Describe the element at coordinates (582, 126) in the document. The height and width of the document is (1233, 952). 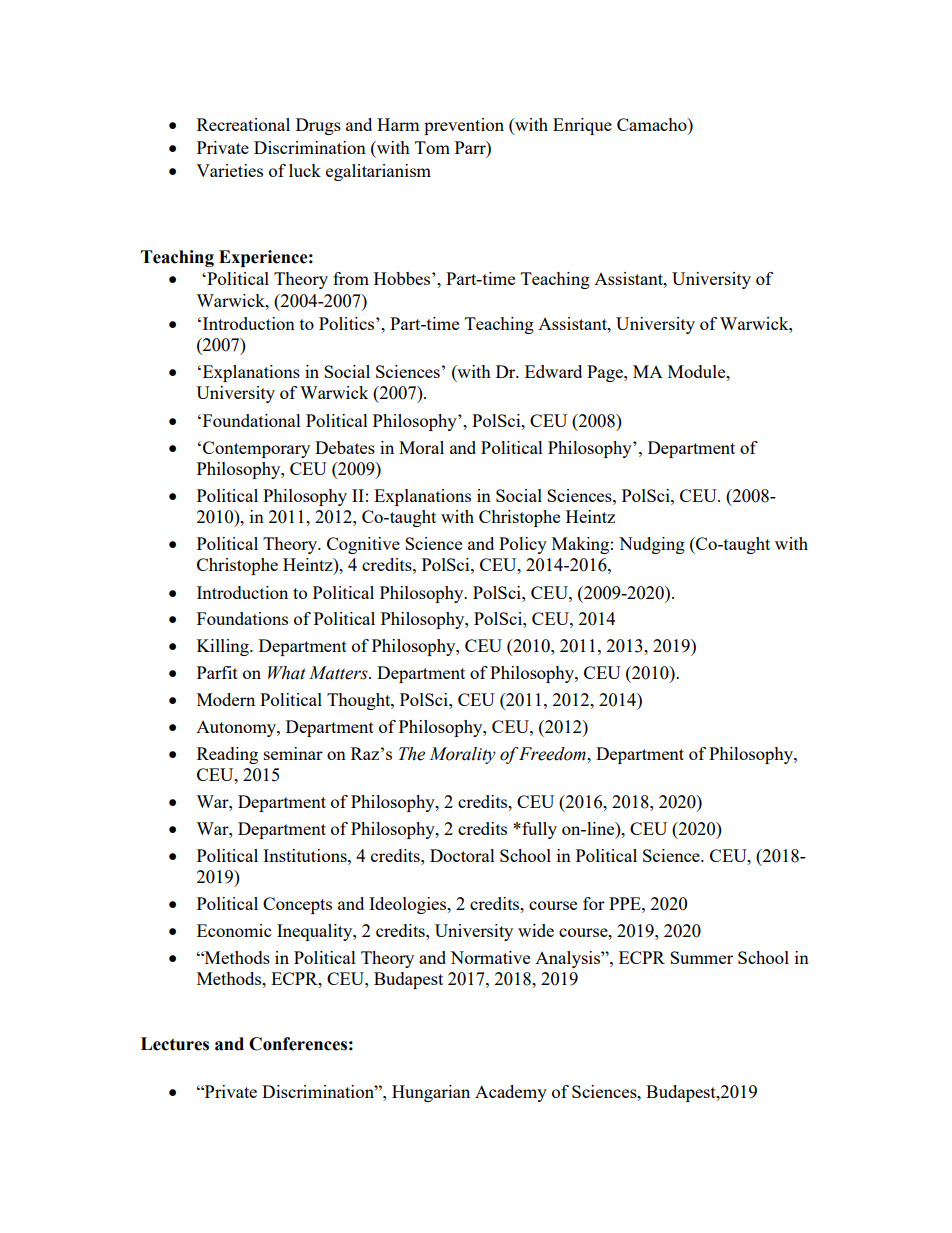
I see `Enrique` at that location.
